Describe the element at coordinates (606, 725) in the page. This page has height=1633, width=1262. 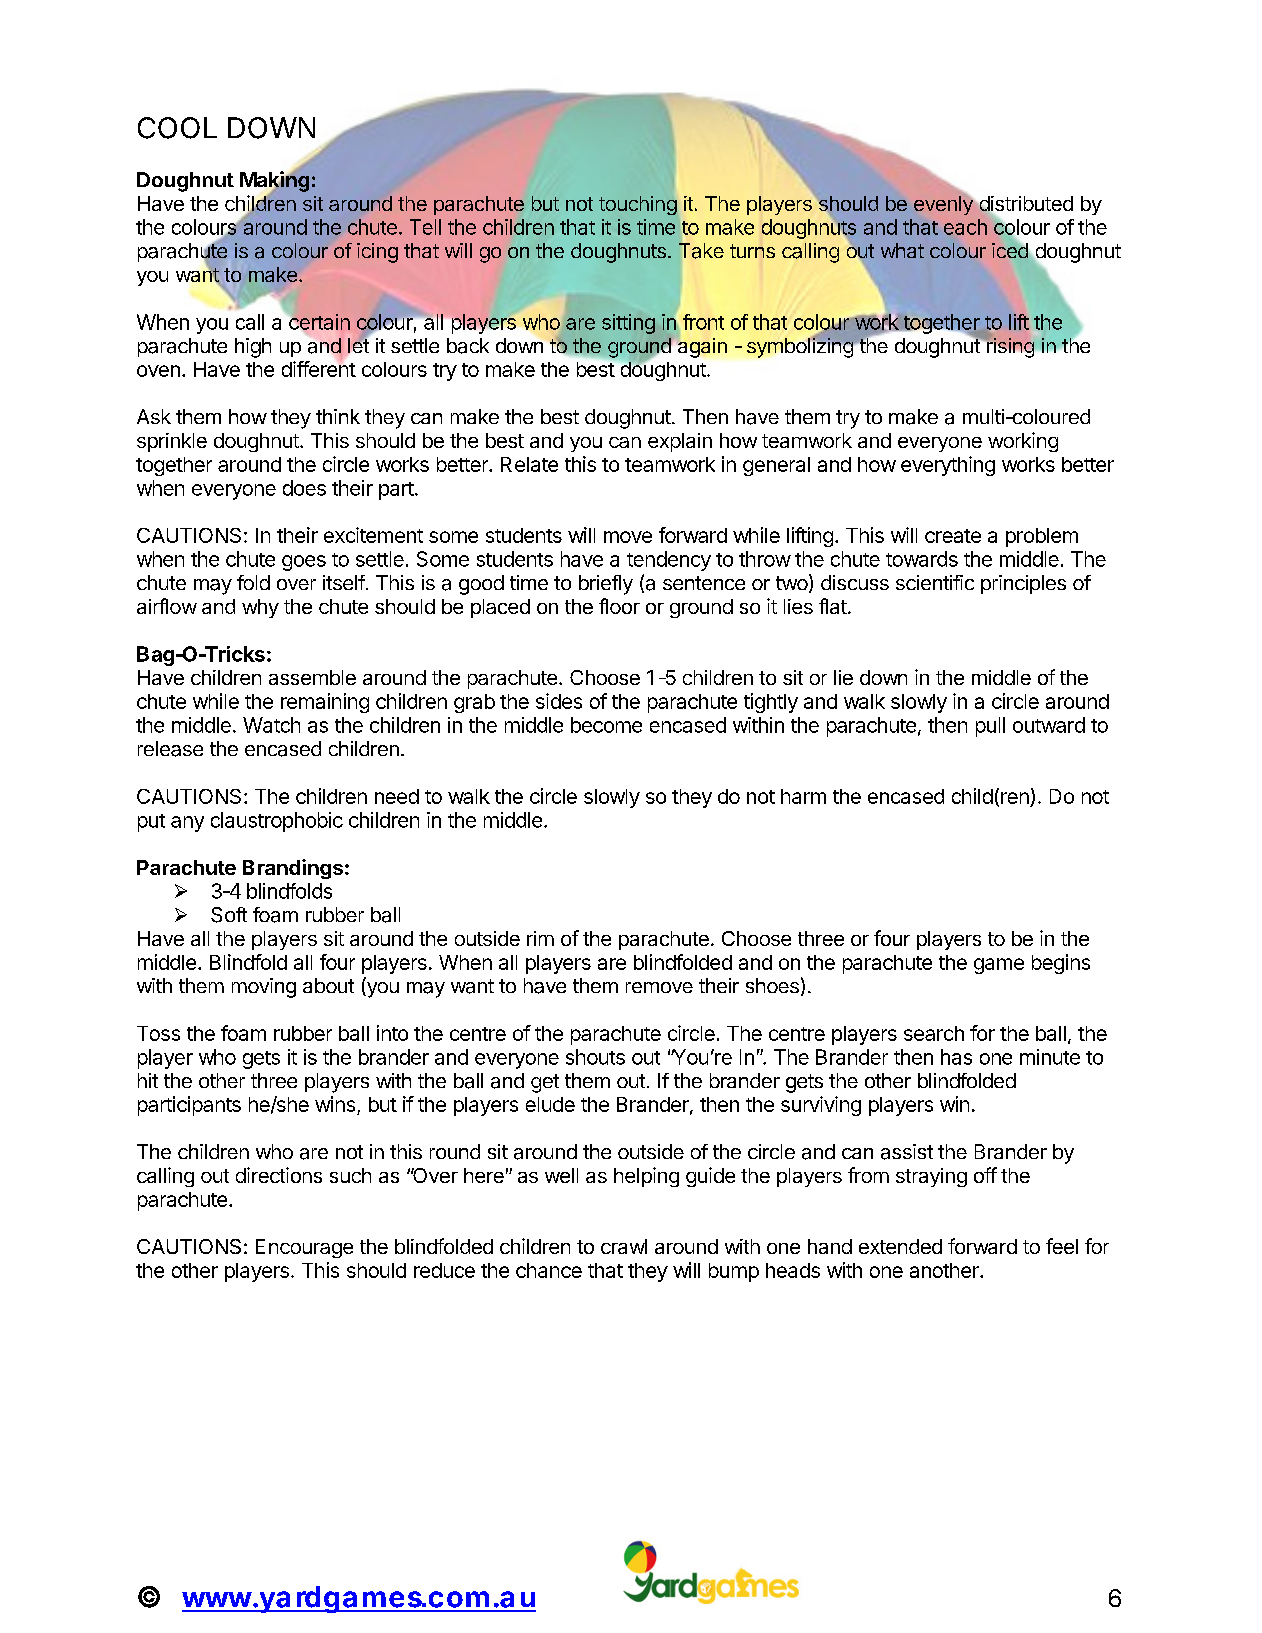
I see `become` at that location.
